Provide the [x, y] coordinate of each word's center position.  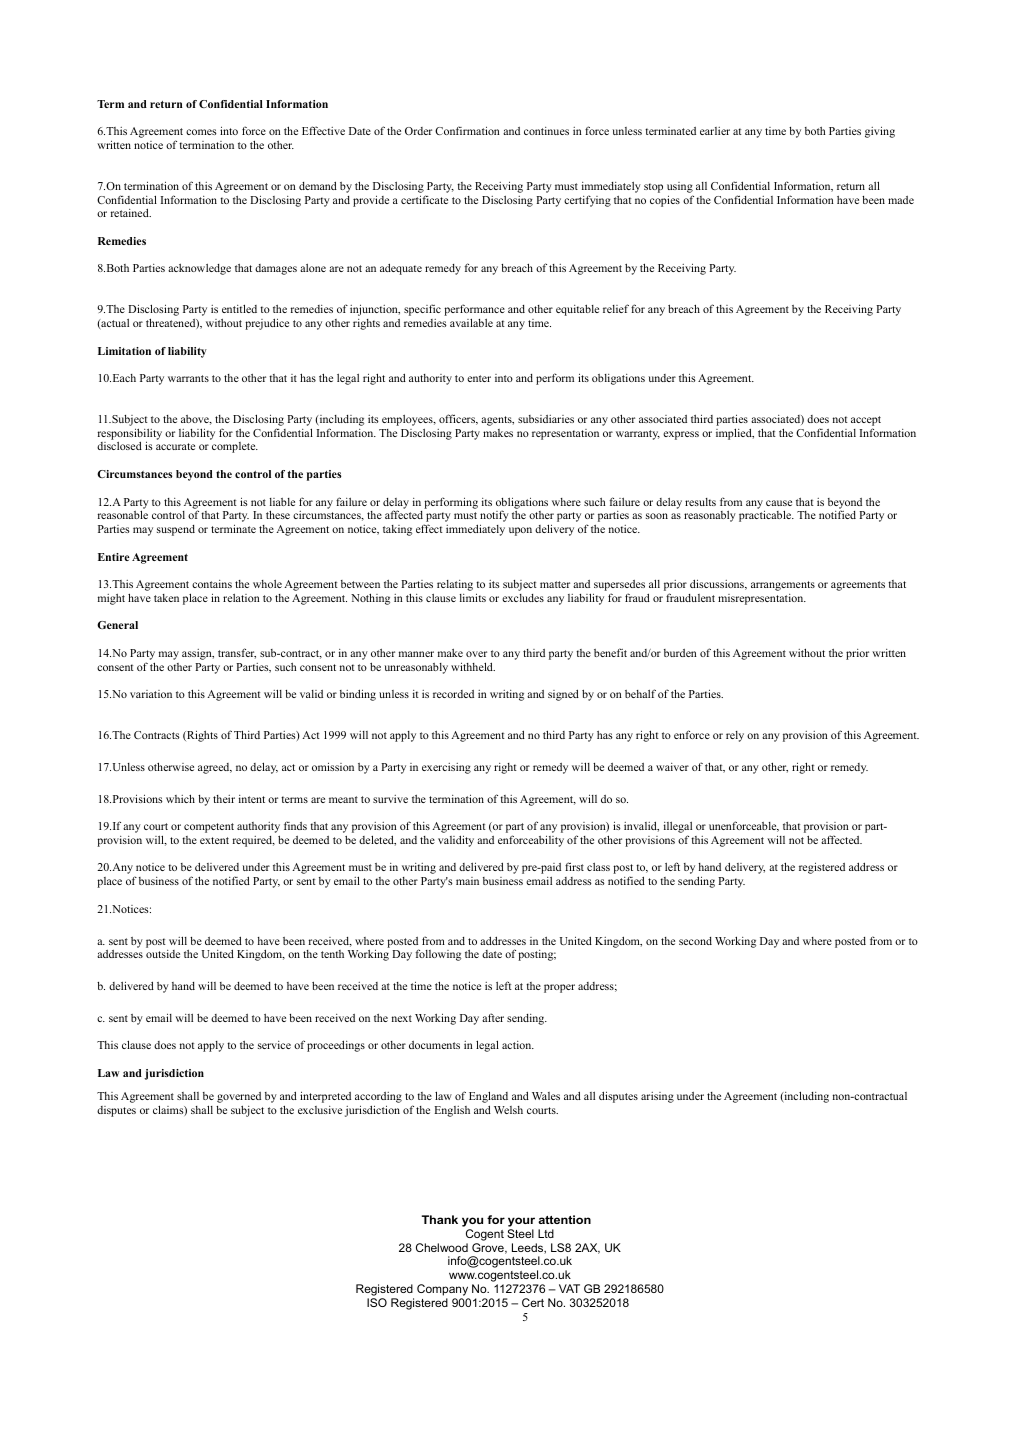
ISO [377, 1302]
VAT [569, 1288]
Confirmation [467, 130]
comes [201, 132]
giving [880, 132]
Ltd [546, 1233]
